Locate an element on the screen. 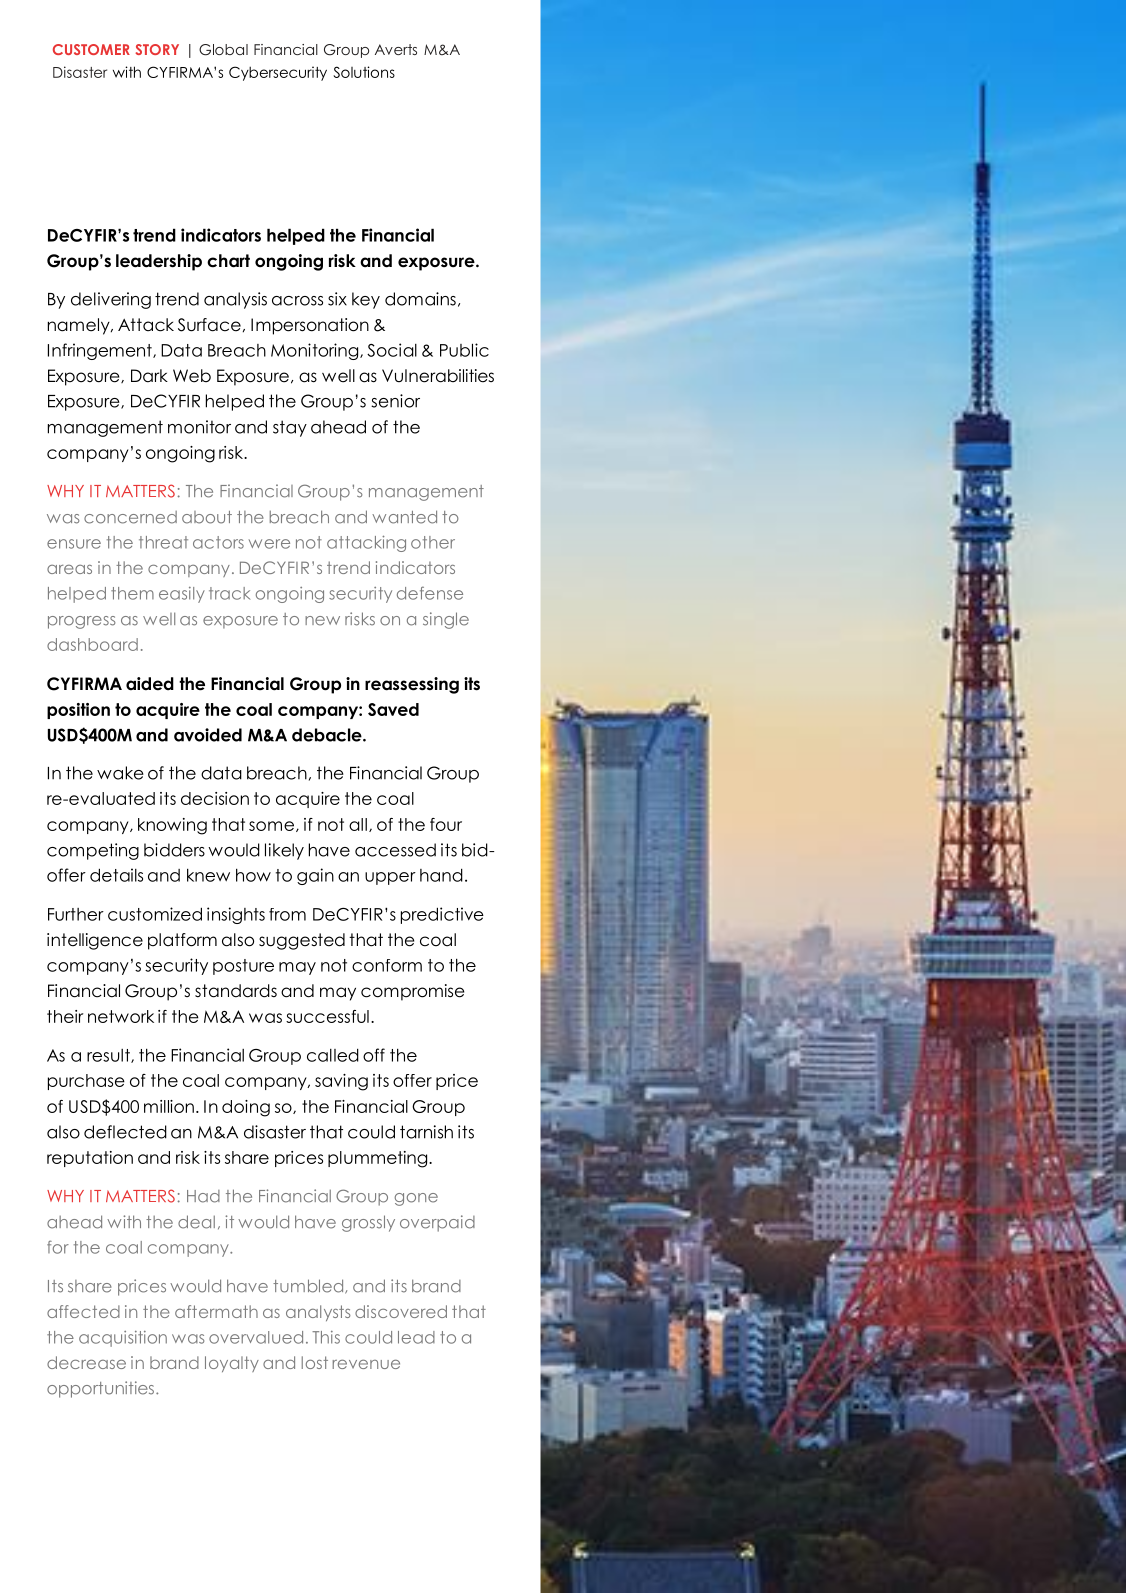  acquisition is located at coordinates (123, 1339).
